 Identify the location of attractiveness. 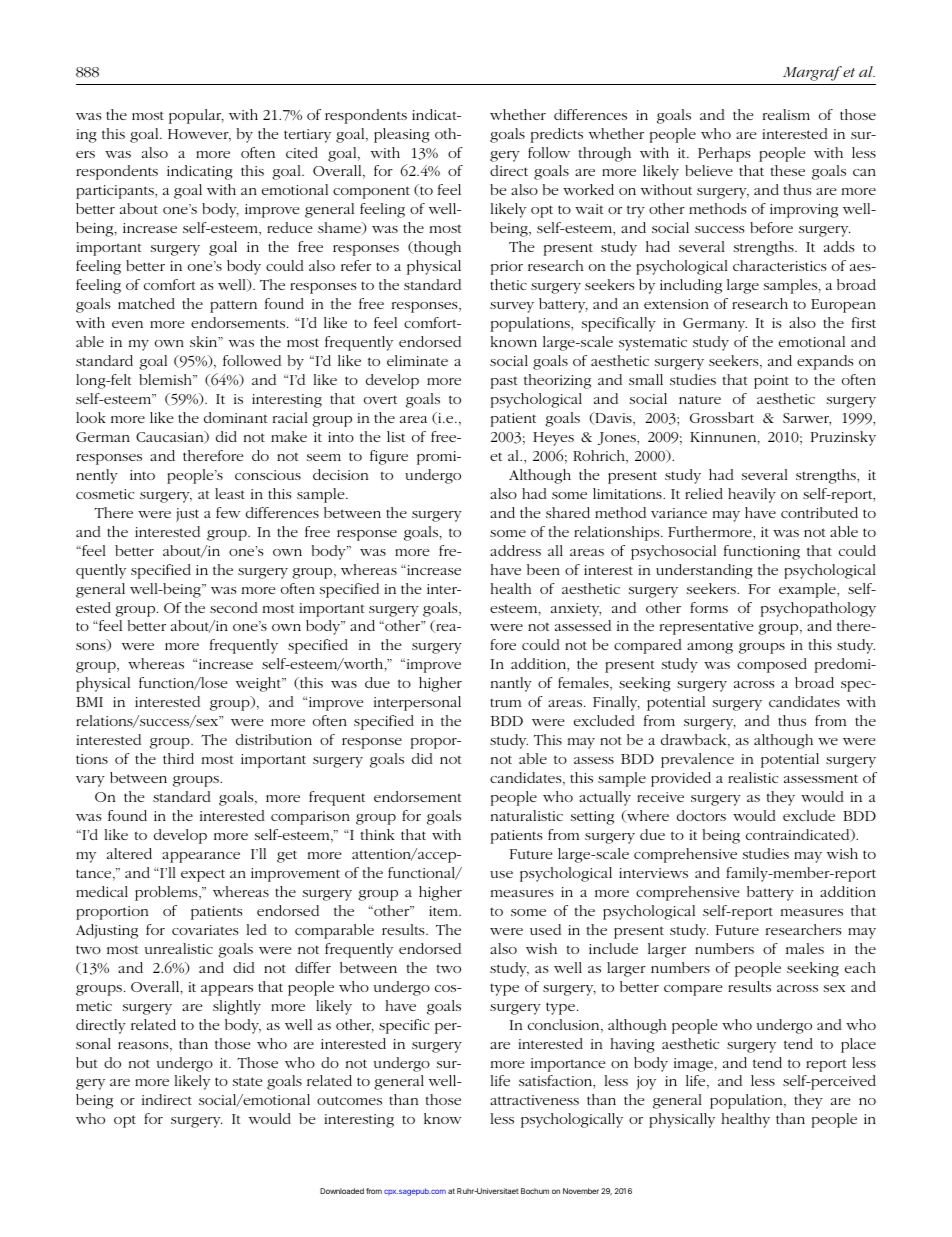
(534, 1100).
